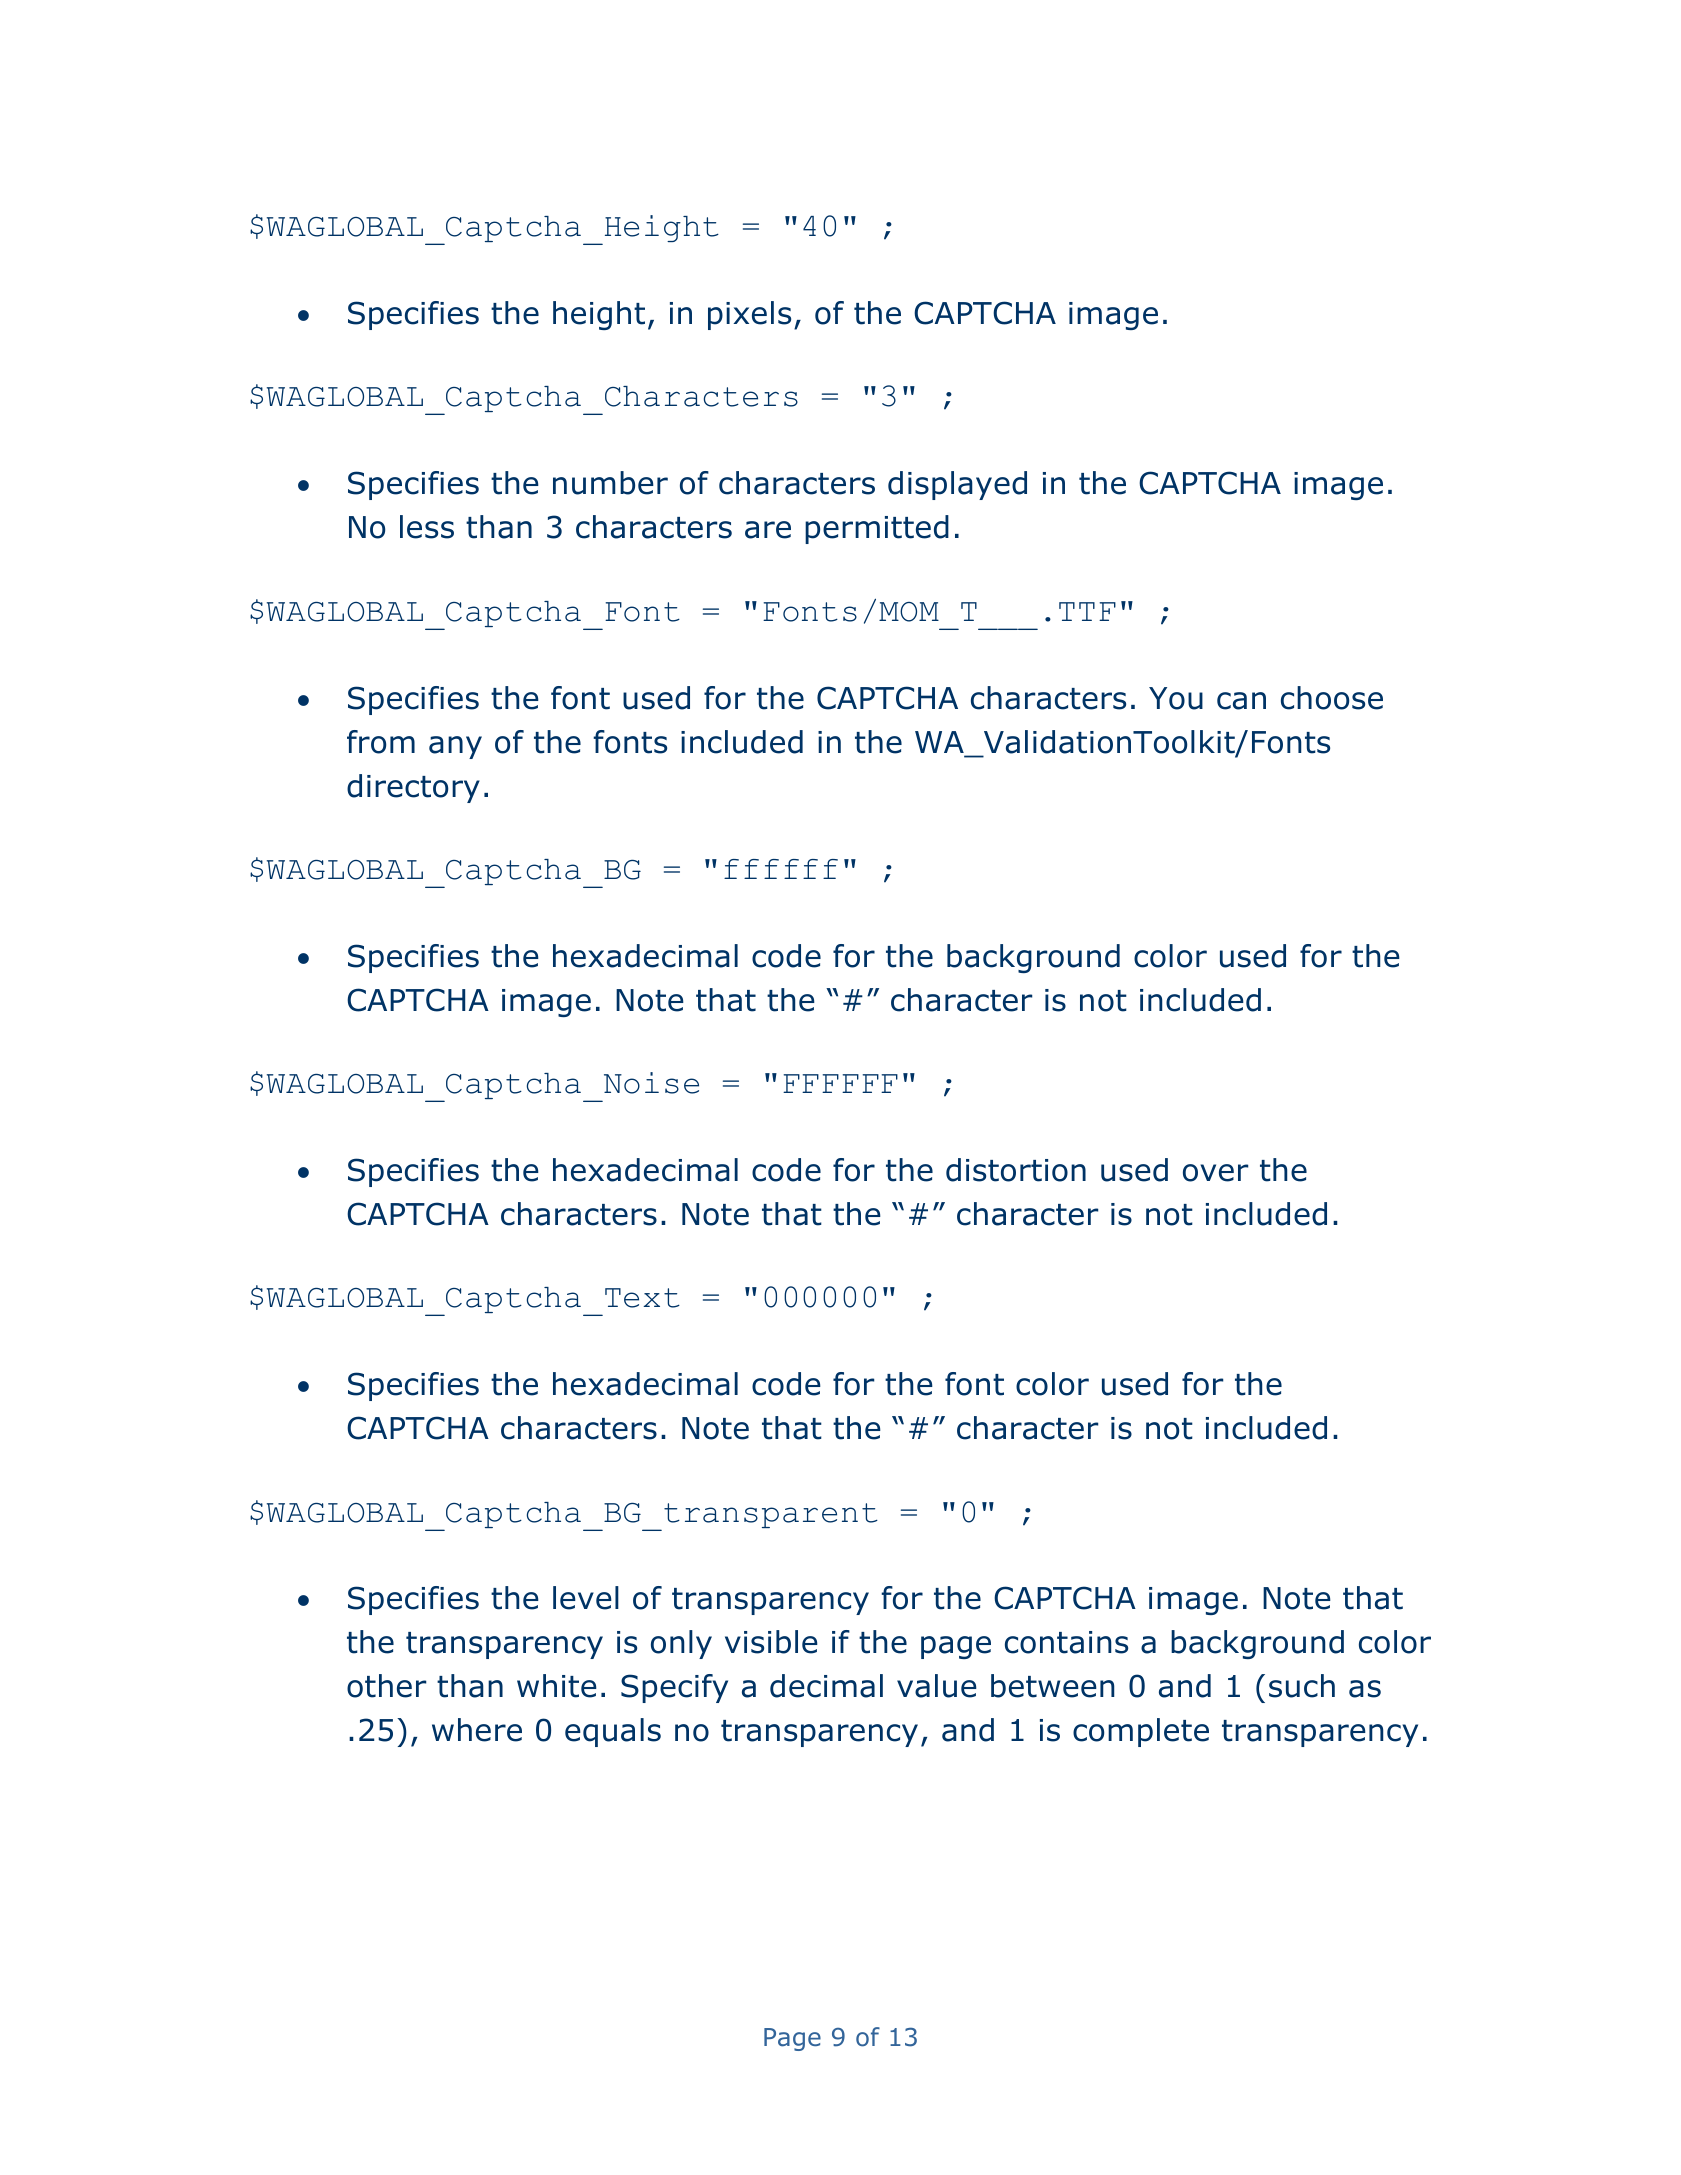  What do you see at coordinates (1066, 1642) in the screenshot?
I see `contains` at bounding box center [1066, 1642].
